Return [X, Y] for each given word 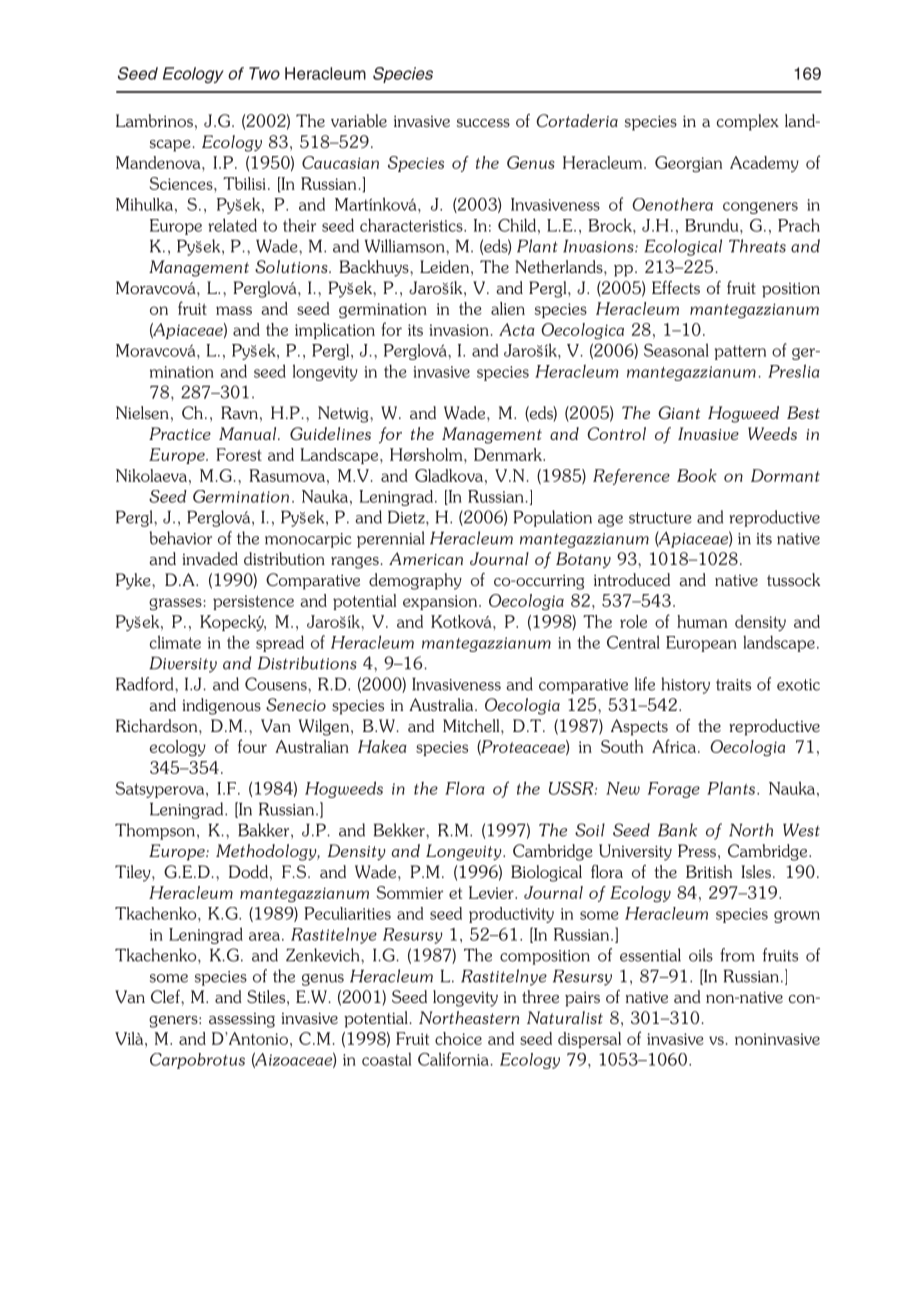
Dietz [407, 517]
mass [234, 310]
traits [733, 685]
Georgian [688, 164]
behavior [180, 538]
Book [697, 475]
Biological [546, 873]
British [709, 871]
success [483, 123]
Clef [166, 996]
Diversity [183, 664]
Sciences [182, 183]
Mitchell [472, 725]
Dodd [248, 871]
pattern [740, 352]
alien [508, 308]
